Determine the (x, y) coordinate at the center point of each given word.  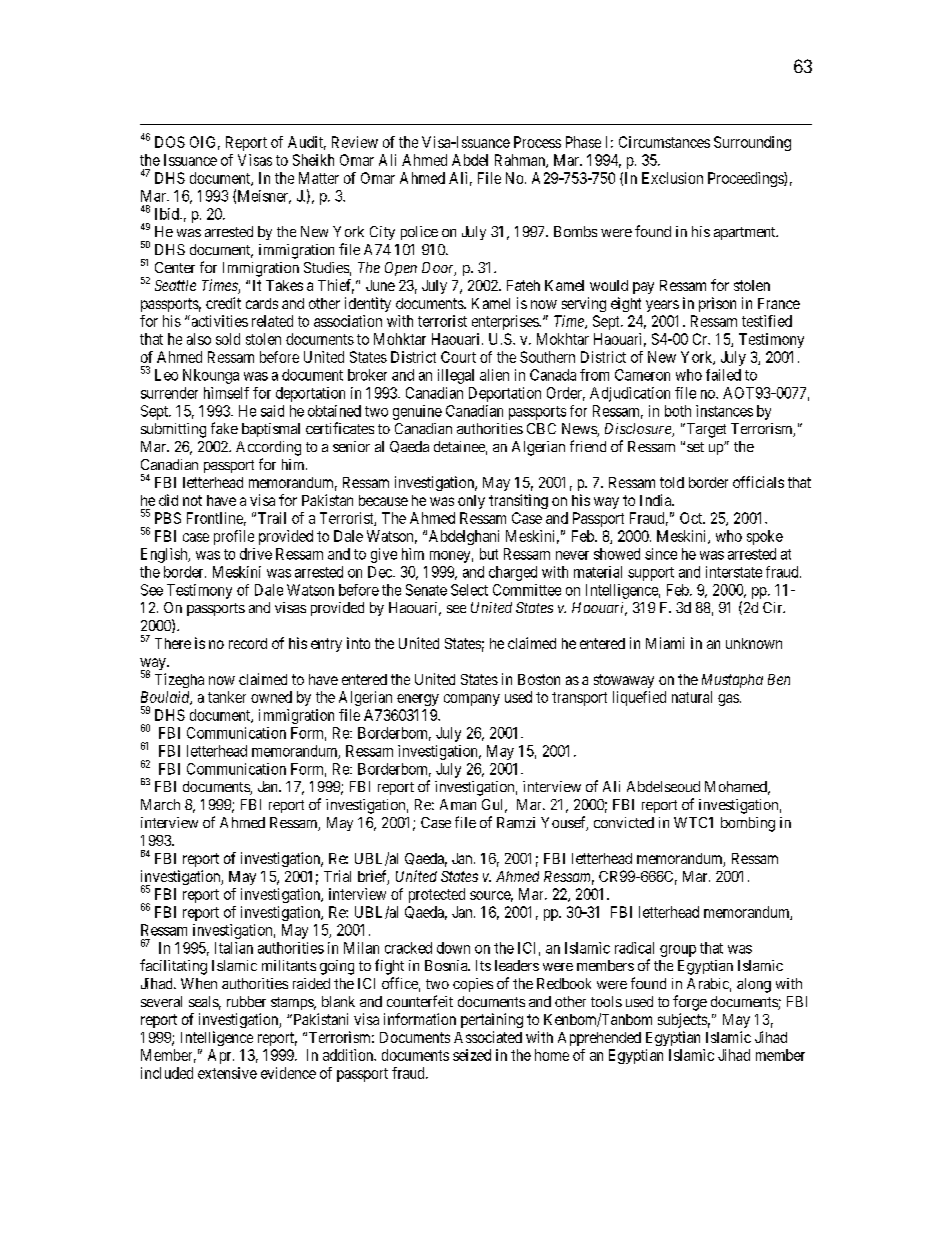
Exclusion (672, 178)
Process (537, 142)
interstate (734, 572)
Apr (221, 1056)
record (248, 643)
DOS (170, 142)
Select (469, 590)
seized (472, 1055)
